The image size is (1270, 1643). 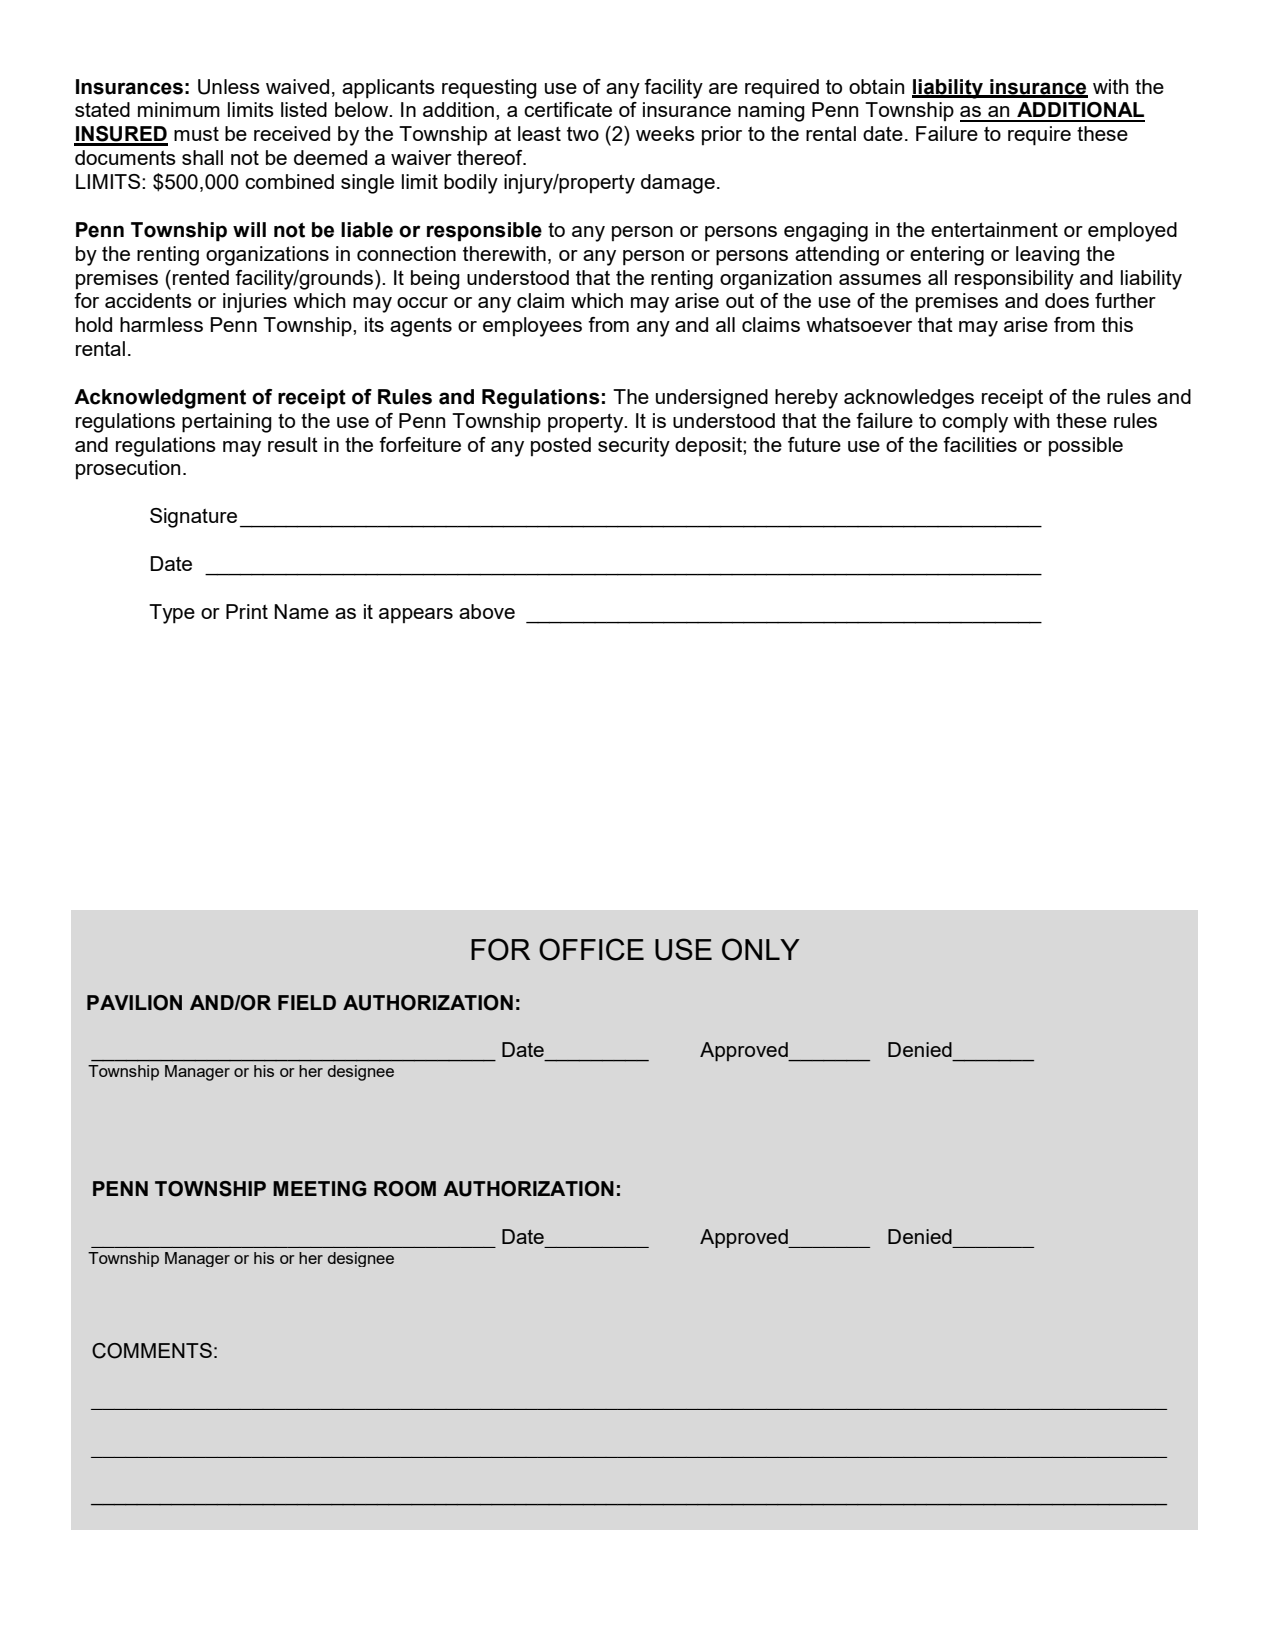 What do you see at coordinates (876, 86) in the document?
I see `obtain` at bounding box center [876, 86].
